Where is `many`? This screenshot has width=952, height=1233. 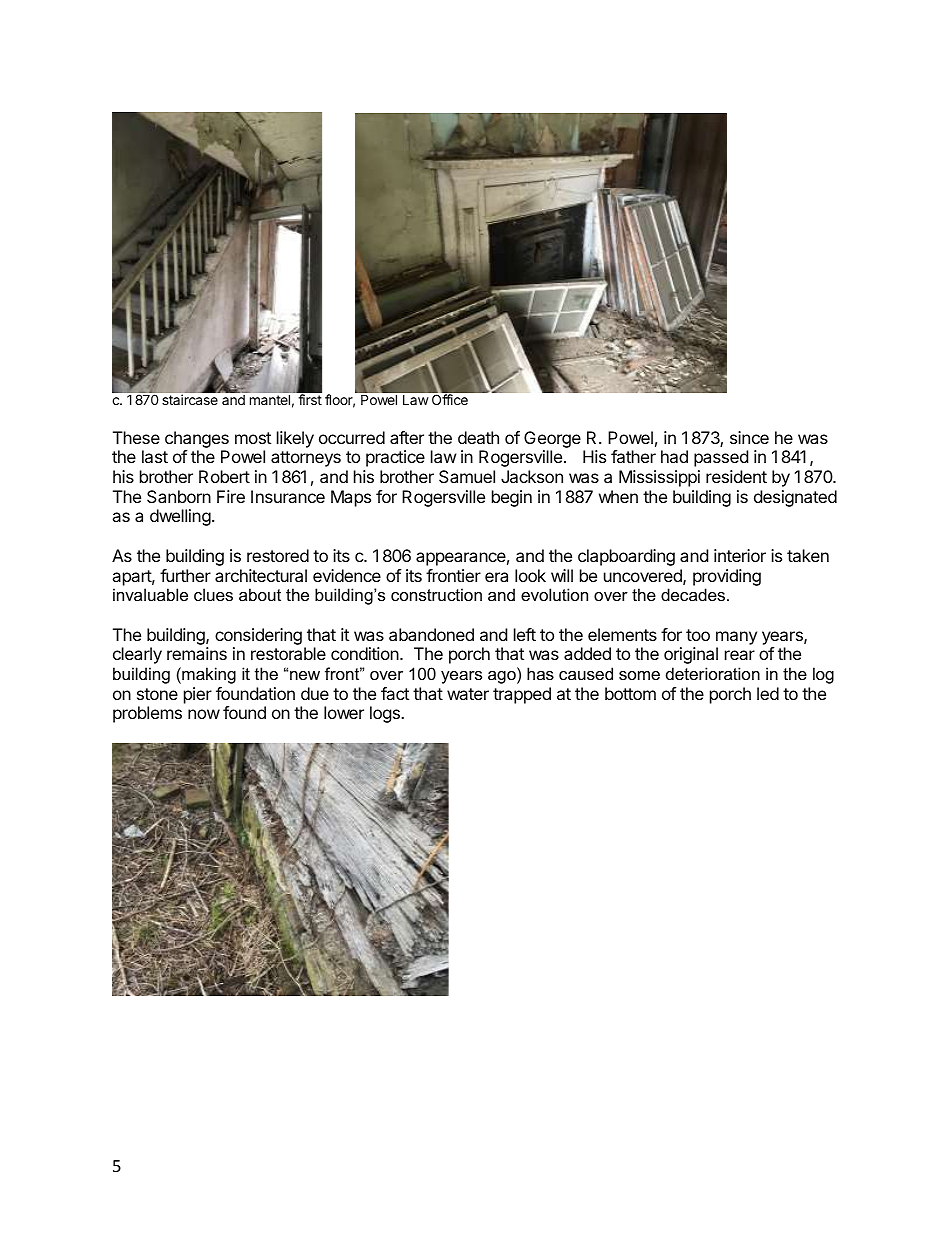 many is located at coordinates (736, 638).
